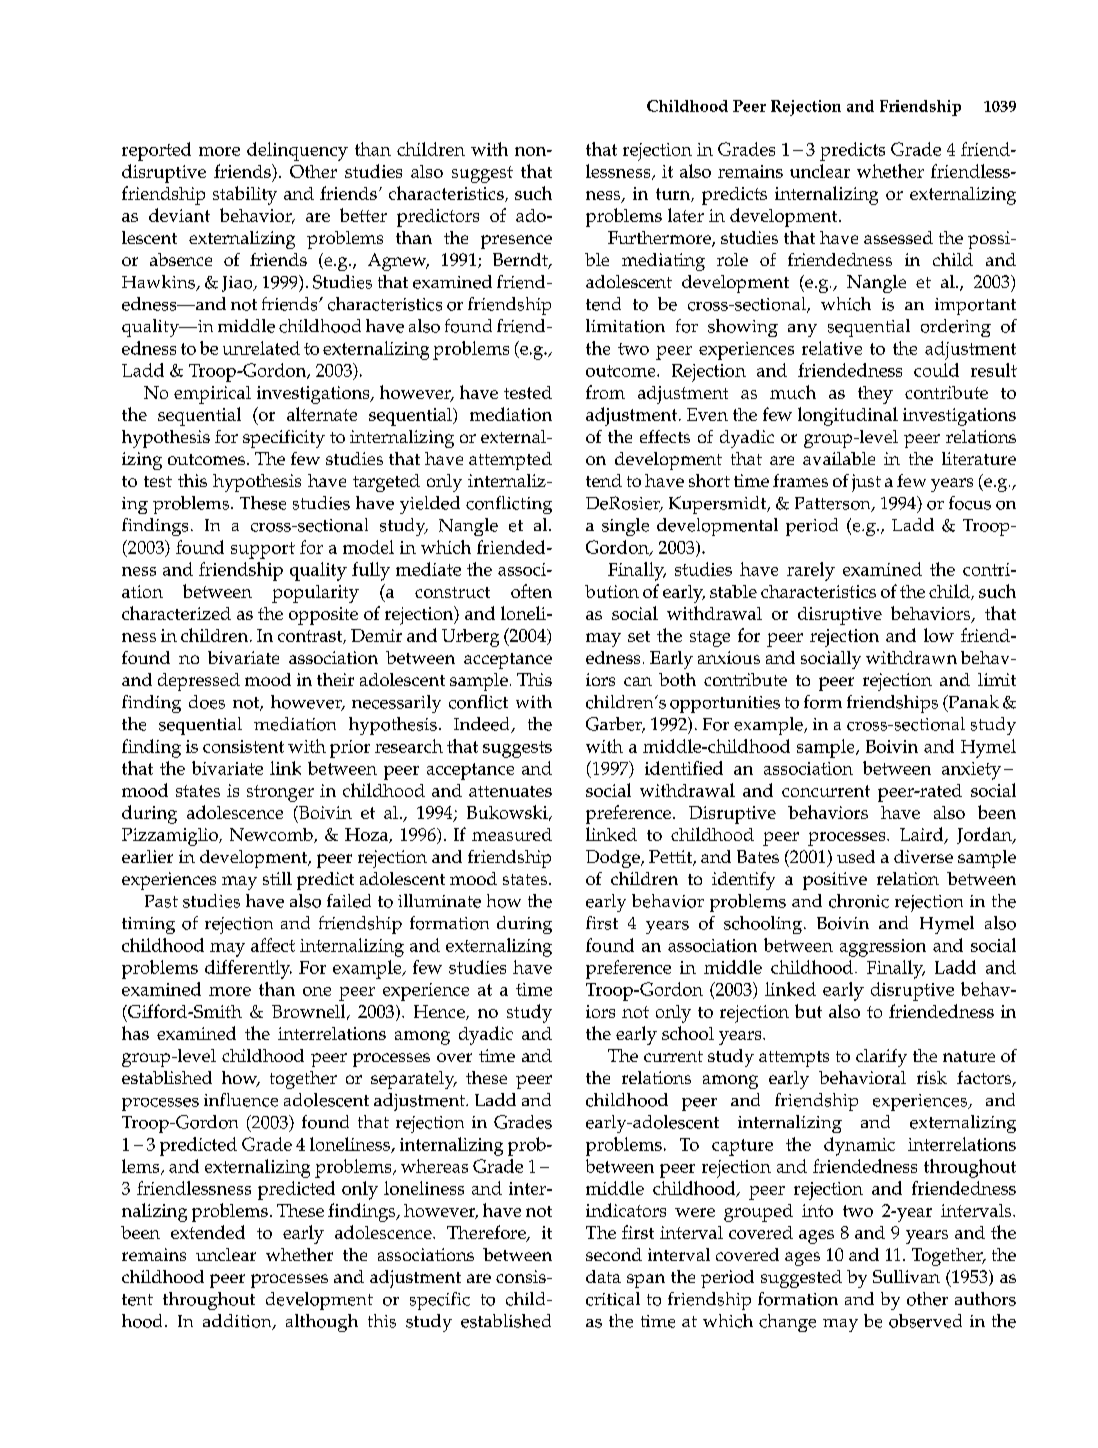  What do you see at coordinates (238, 1322) in the screenshot?
I see `addition` at bounding box center [238, 1322].
